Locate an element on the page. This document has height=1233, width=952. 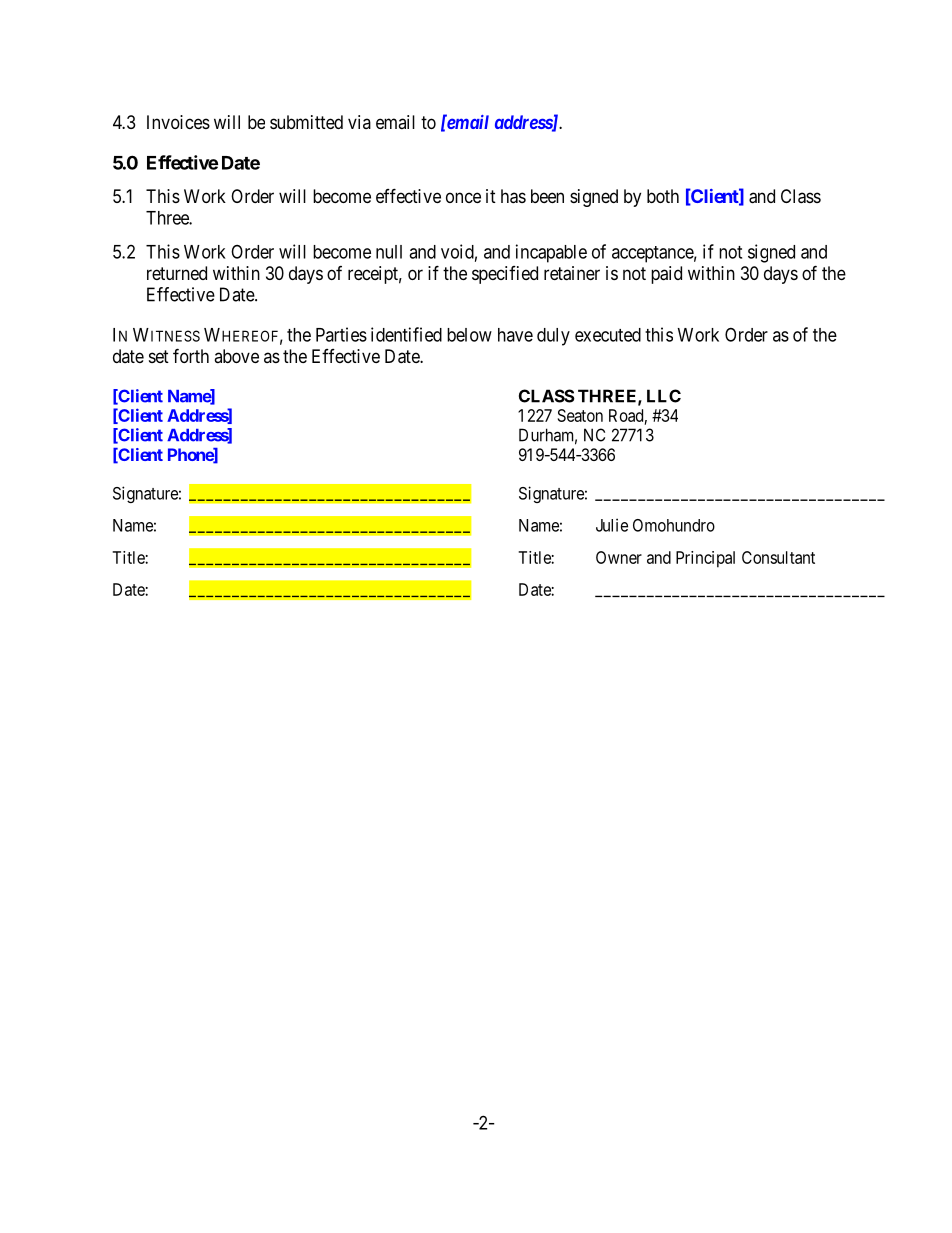
specified is located at coordinates (505, 275).
